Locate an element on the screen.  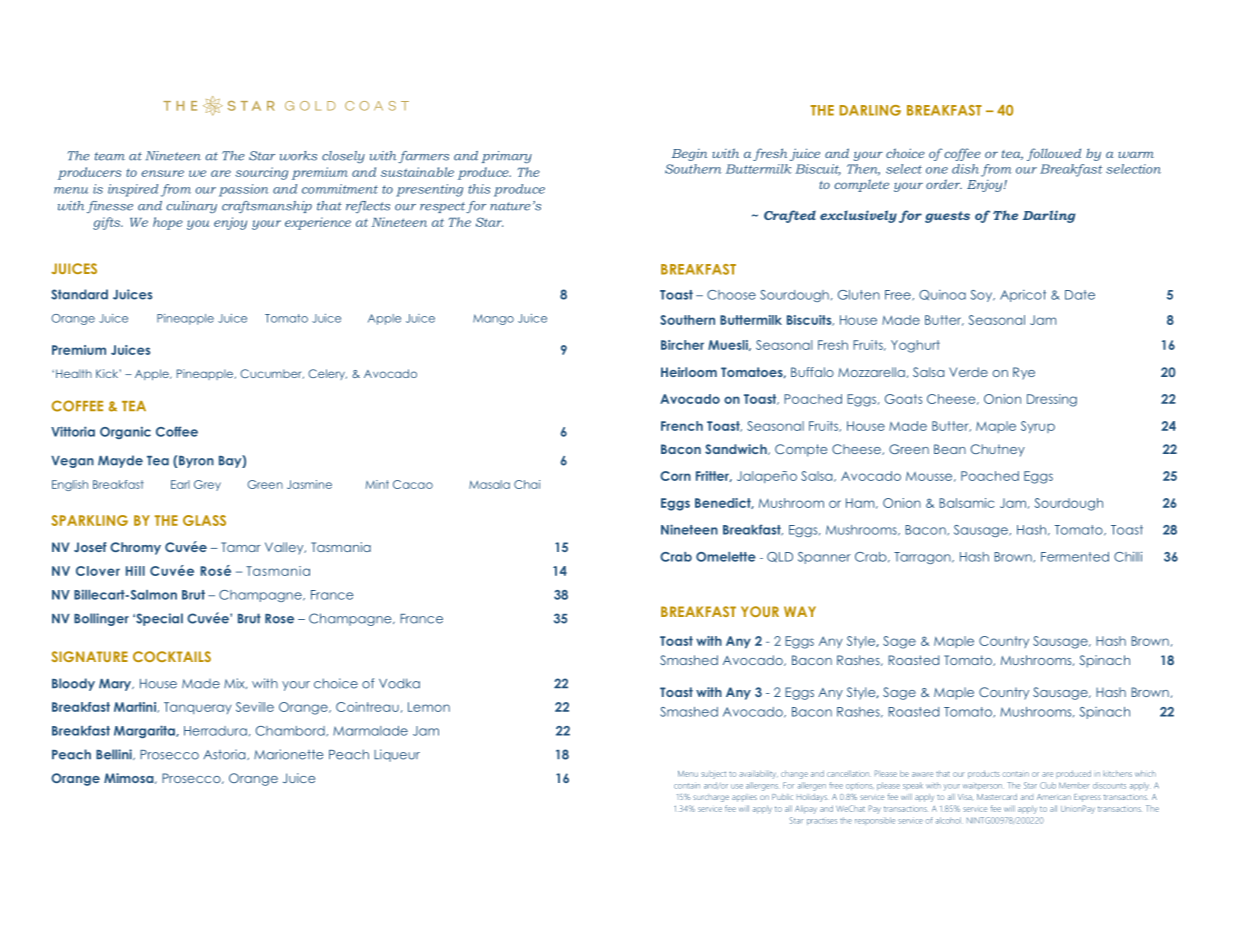
Corn is located at coordinates (675, 476).
